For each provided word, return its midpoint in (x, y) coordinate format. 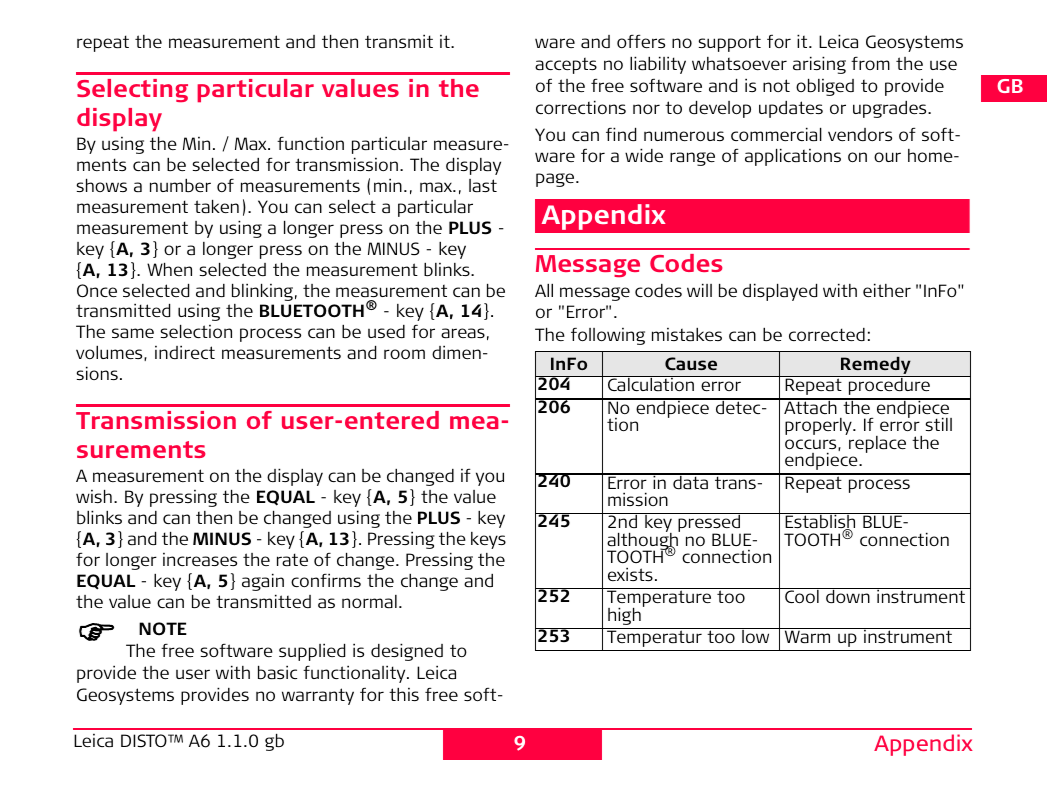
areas (463, 333)
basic (277, 672)
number (180, 185)
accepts (566, 66)
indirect (185, 352)
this (404, 694)
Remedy (876, 365)
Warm (807, 635)
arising (819, 65)
